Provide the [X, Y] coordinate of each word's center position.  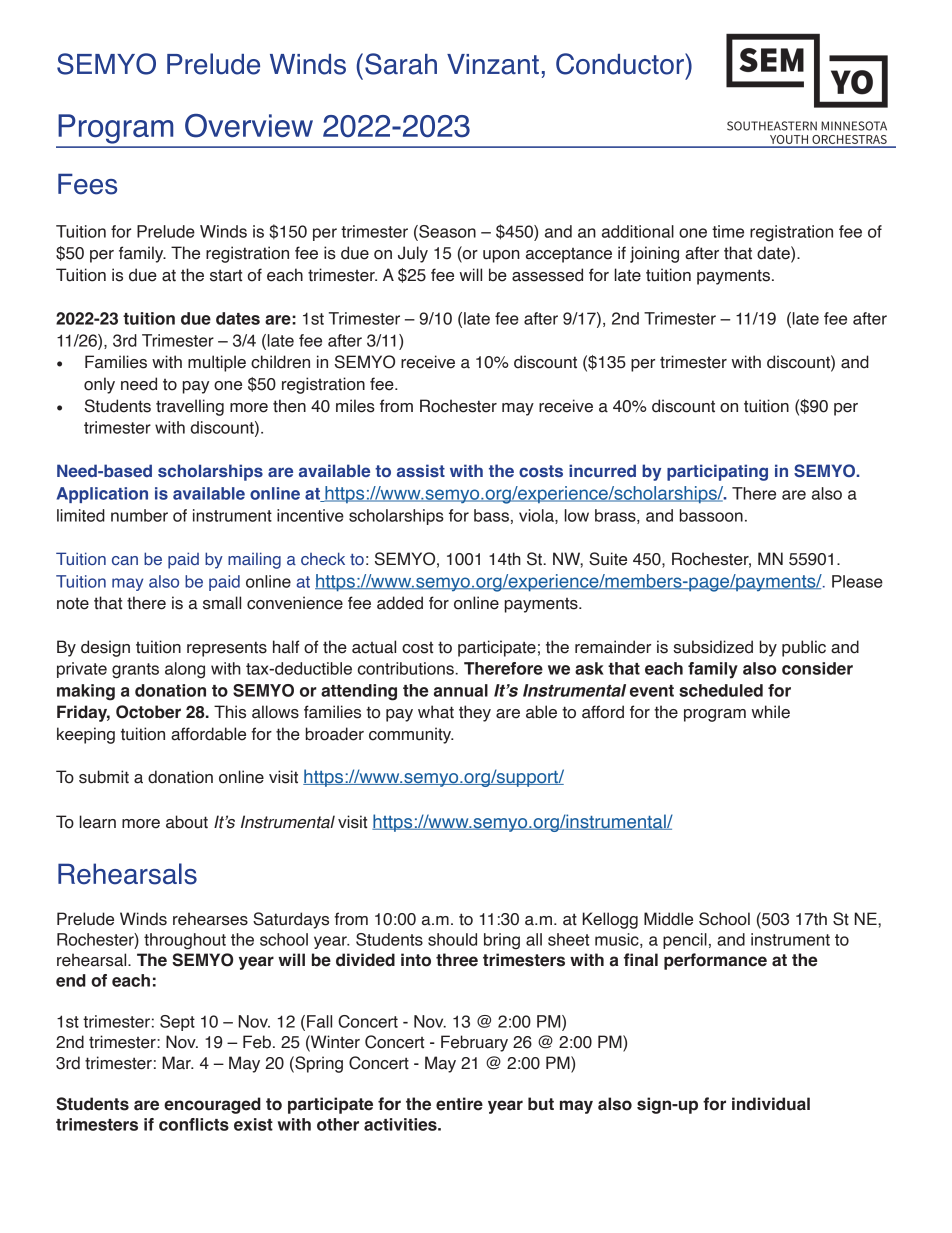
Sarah [401, 64]
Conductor [621, 64]
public [804, 648]
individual [771, 1104]
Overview [249, 126]
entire [459, 1104]
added [400, 603]
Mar [177, 1063]
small [222, 603]
